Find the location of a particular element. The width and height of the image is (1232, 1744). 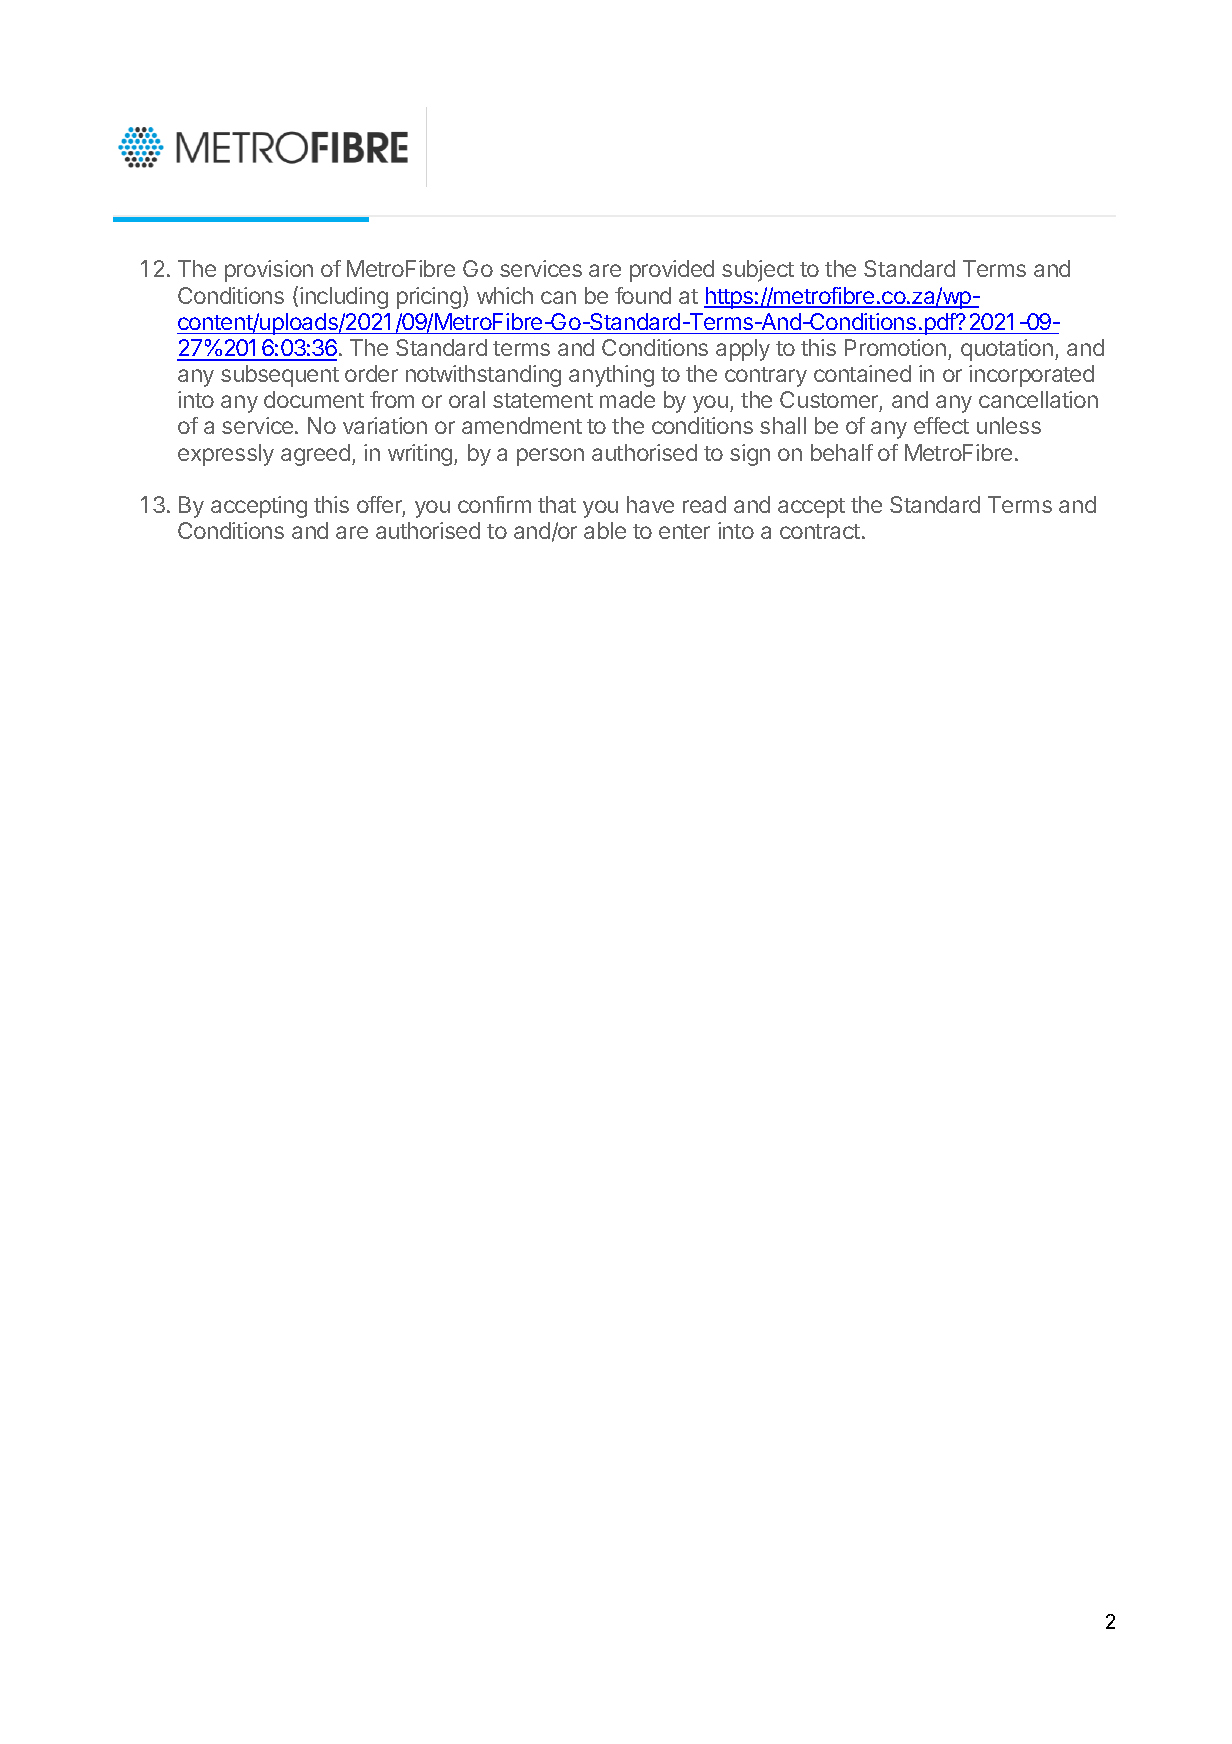

apply is located at coordinates (743, 350).
